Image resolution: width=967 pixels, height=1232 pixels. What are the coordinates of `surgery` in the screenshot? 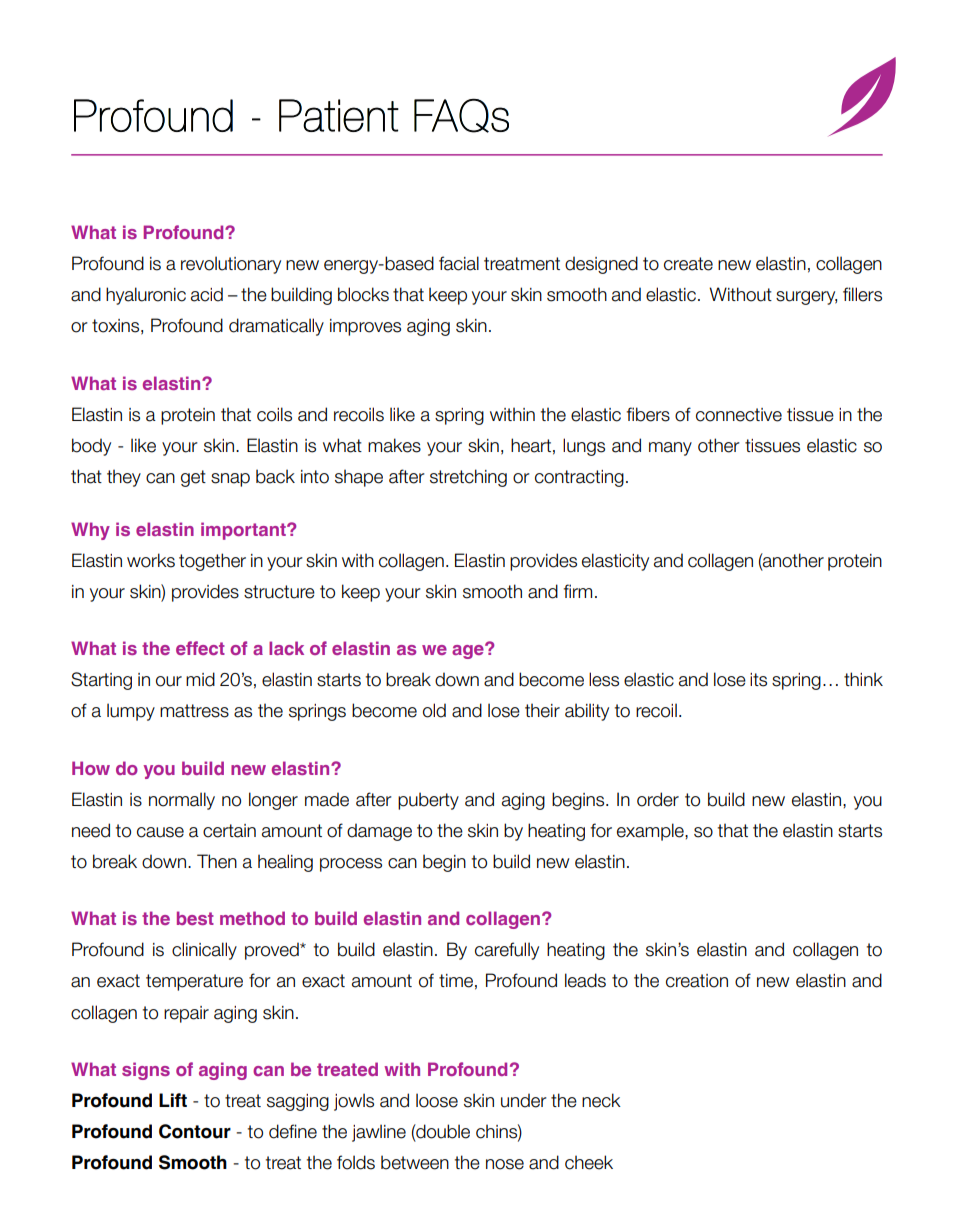 It's located at (806, 298).
